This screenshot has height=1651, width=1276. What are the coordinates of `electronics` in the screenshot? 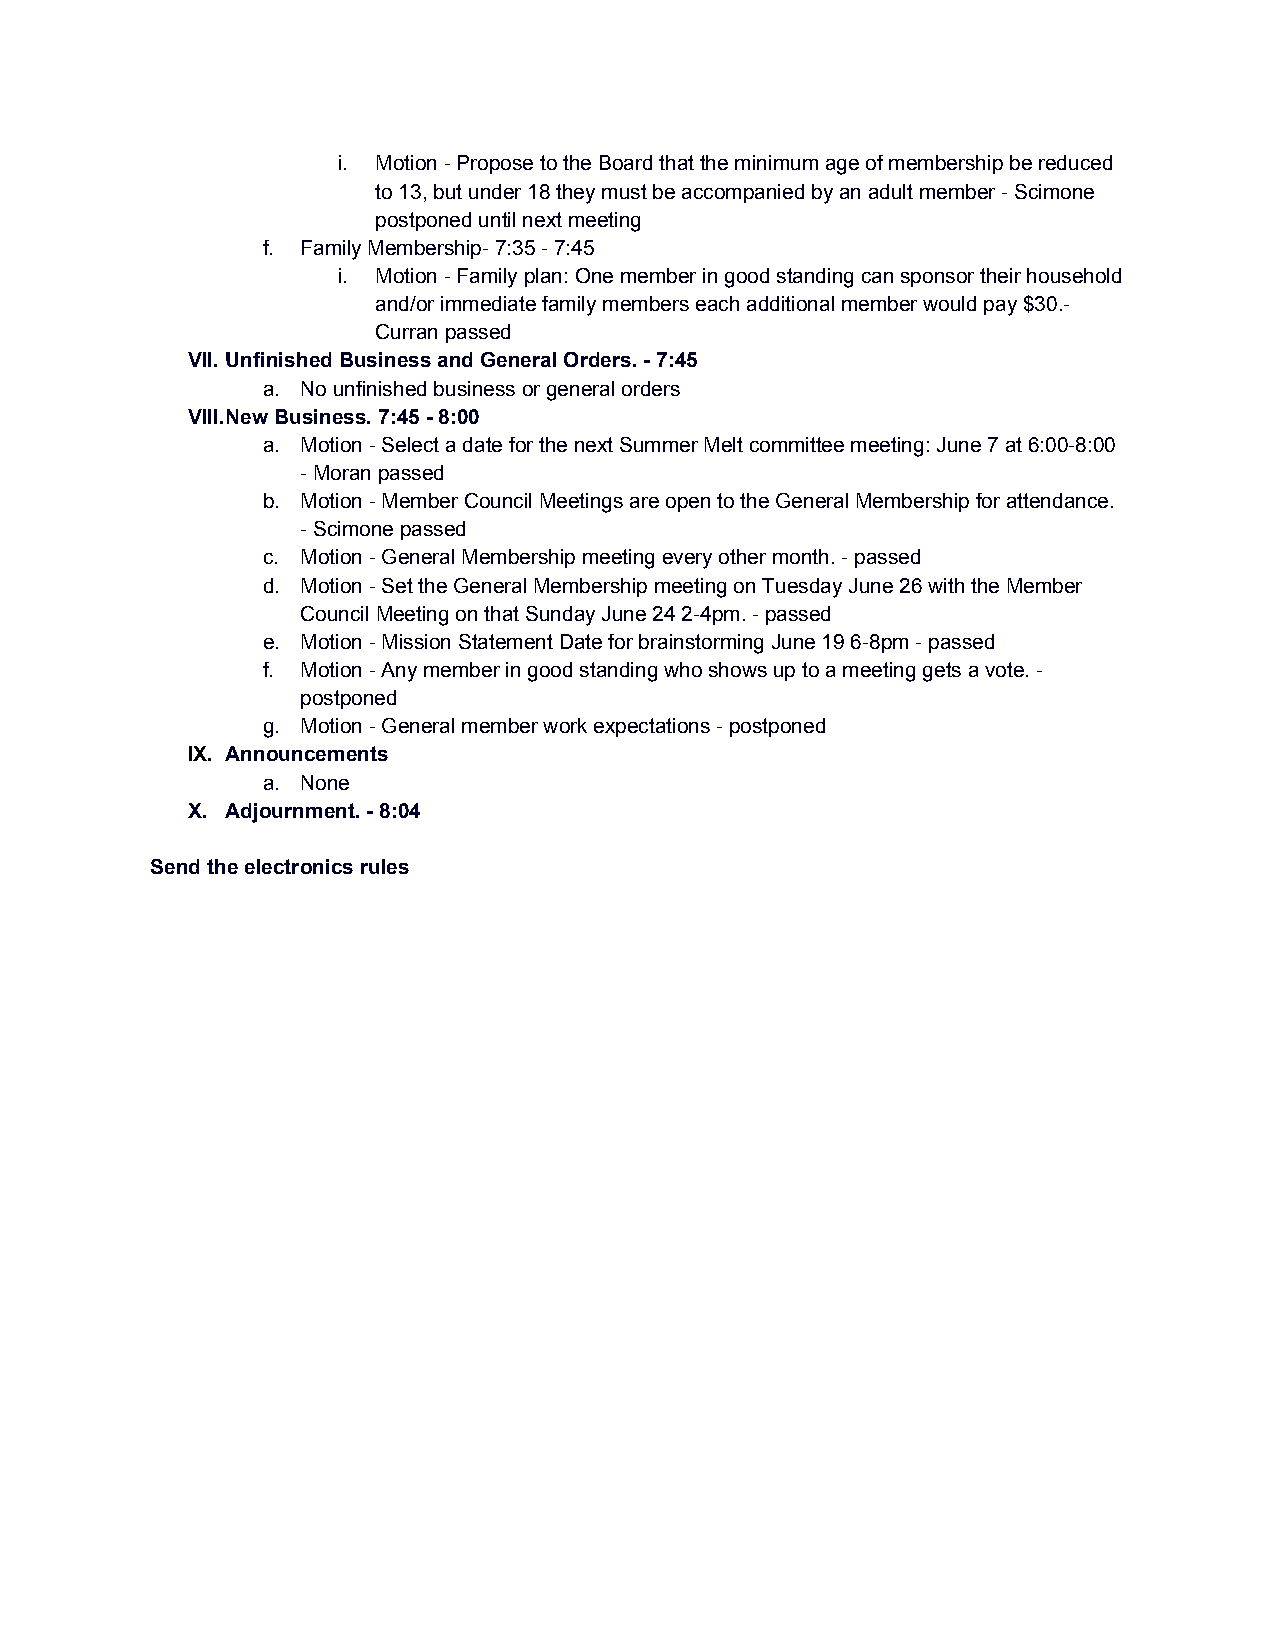 It's located at (299, 866).
